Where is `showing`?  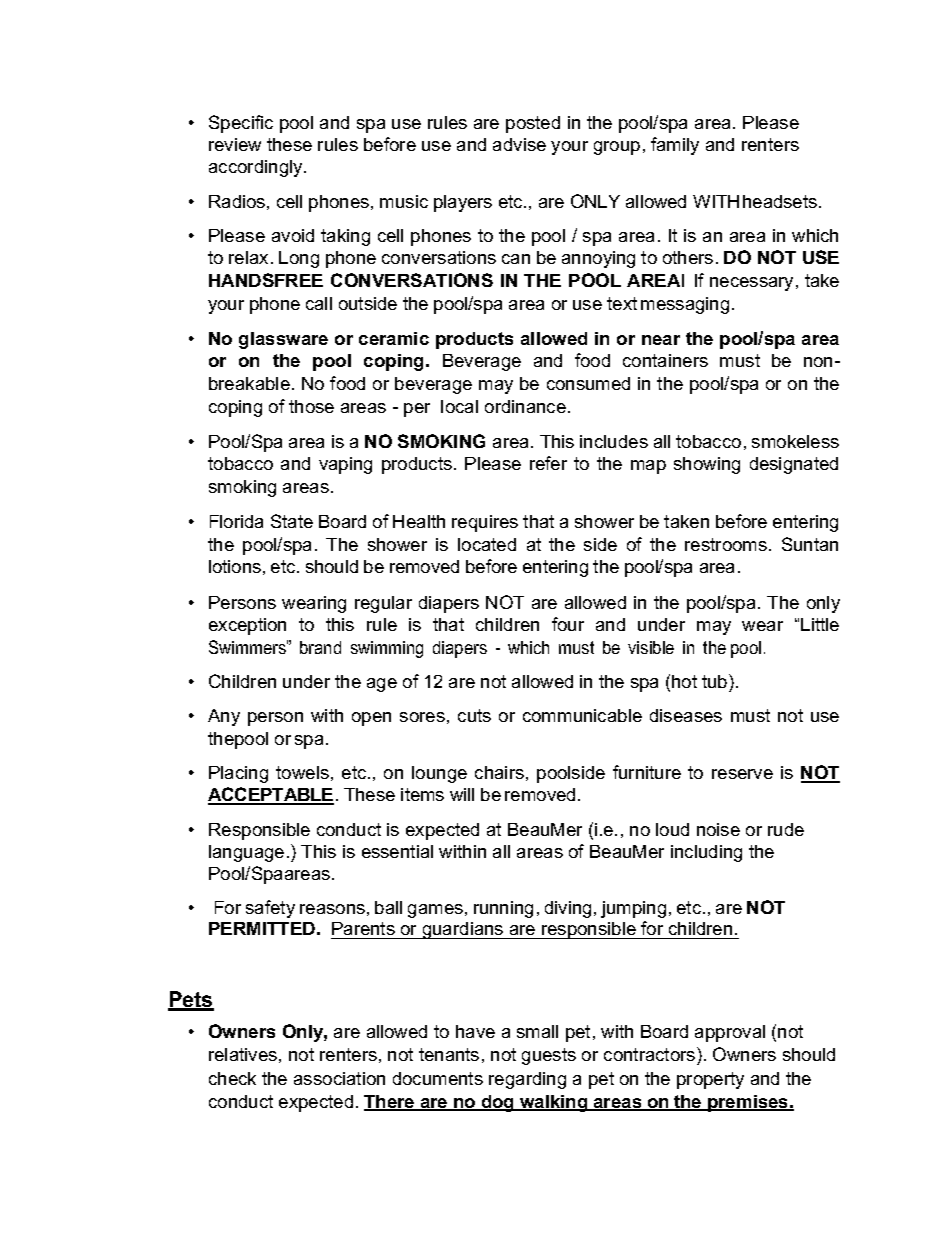 showing is located at coordinates (707, 465).
